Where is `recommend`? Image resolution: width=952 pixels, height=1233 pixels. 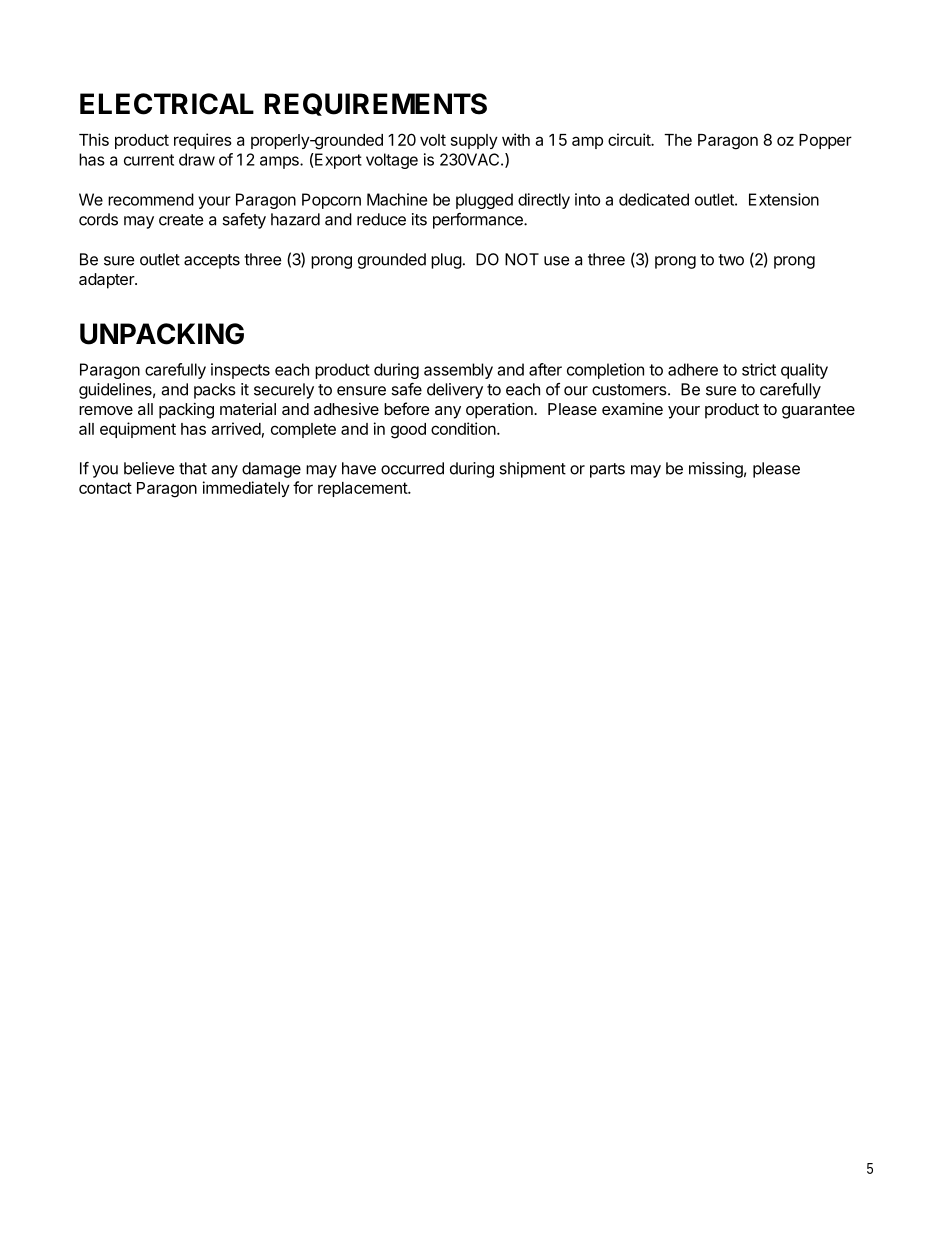
recommend is located at coordinates (151, 199).
